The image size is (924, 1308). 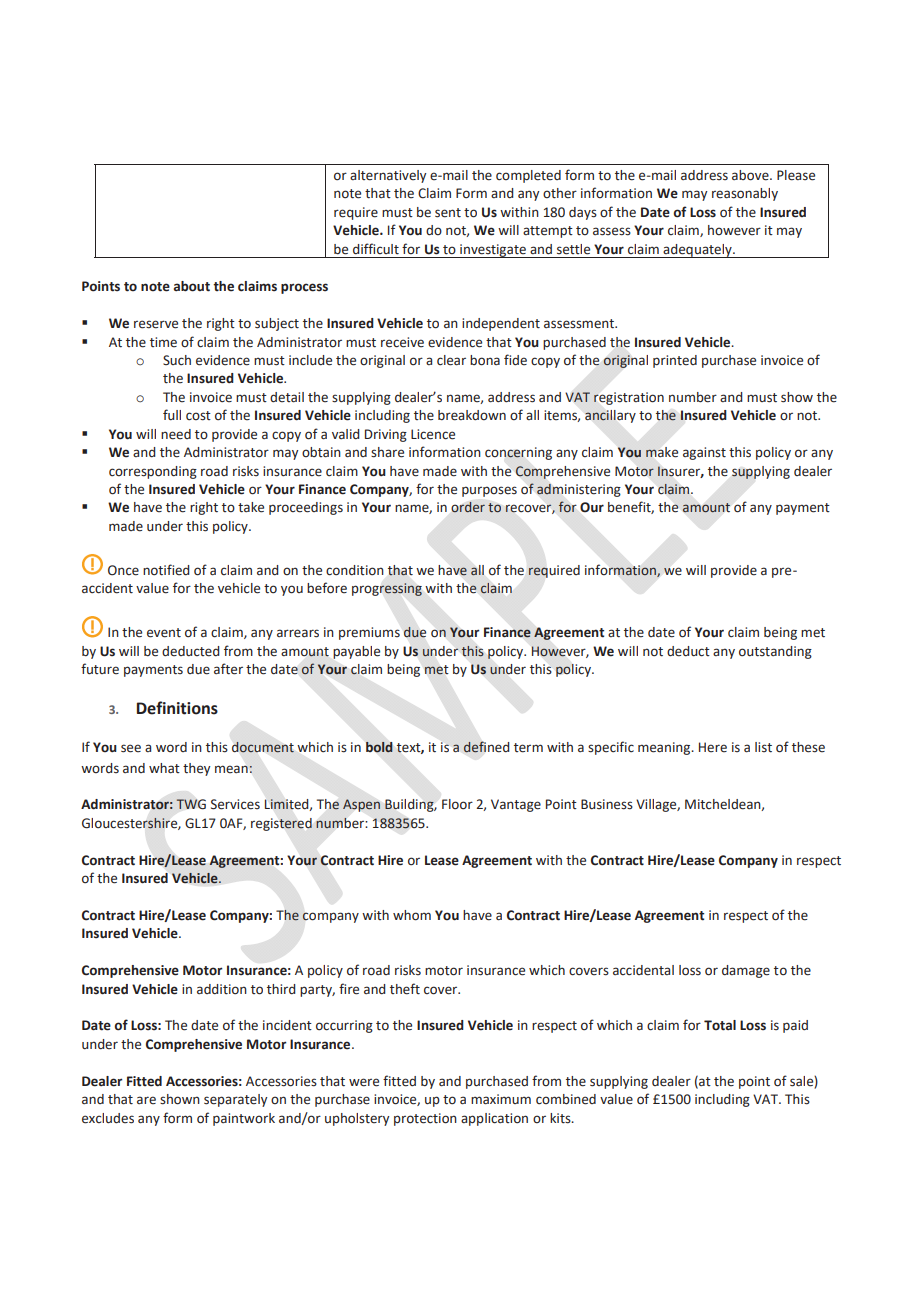 What do you see at coordinates (177, 708) in the screenshot?
I see `Definitions` at bounding box center [177, 708].
